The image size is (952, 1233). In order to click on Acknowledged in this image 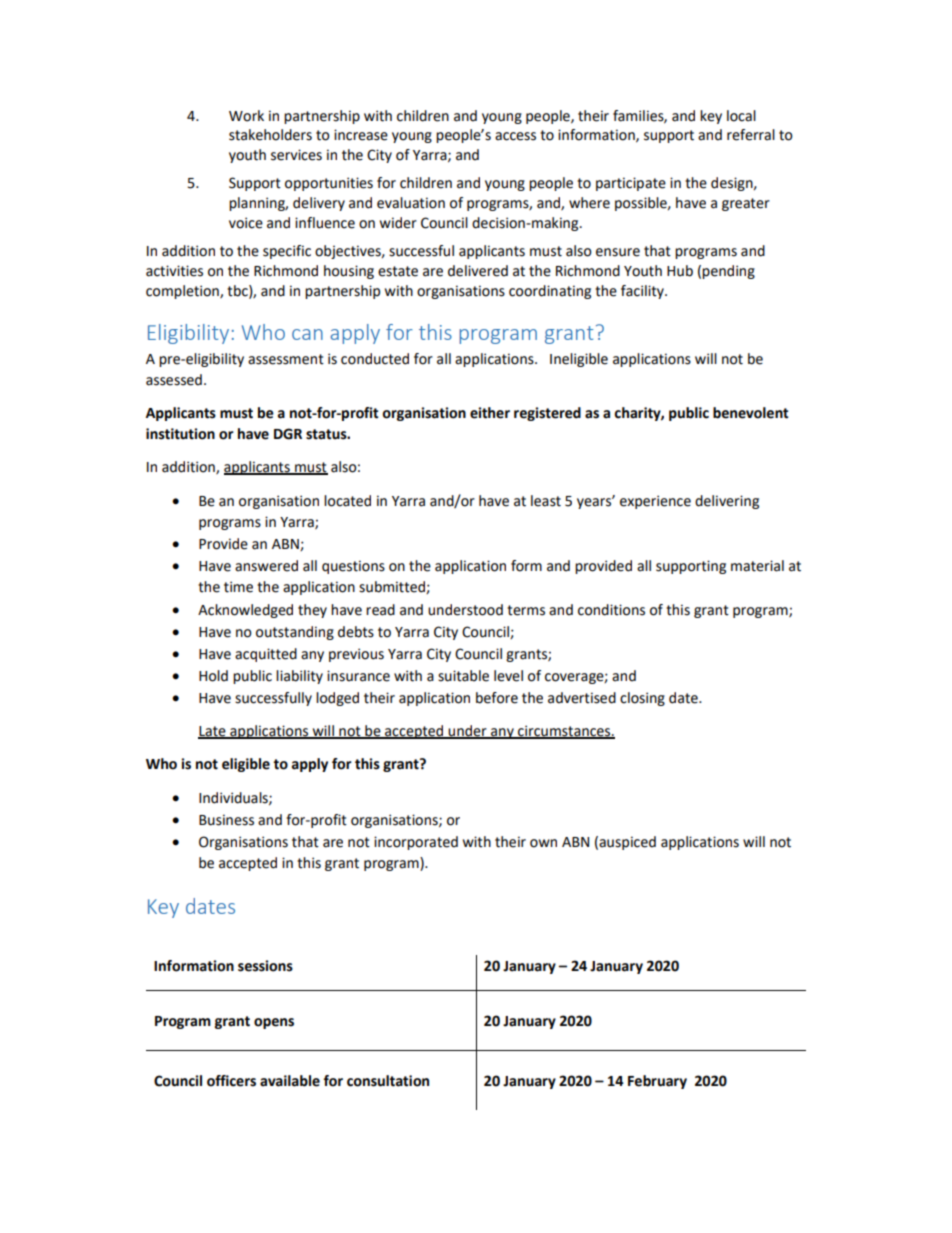, I will do `click(245, 611)`.
